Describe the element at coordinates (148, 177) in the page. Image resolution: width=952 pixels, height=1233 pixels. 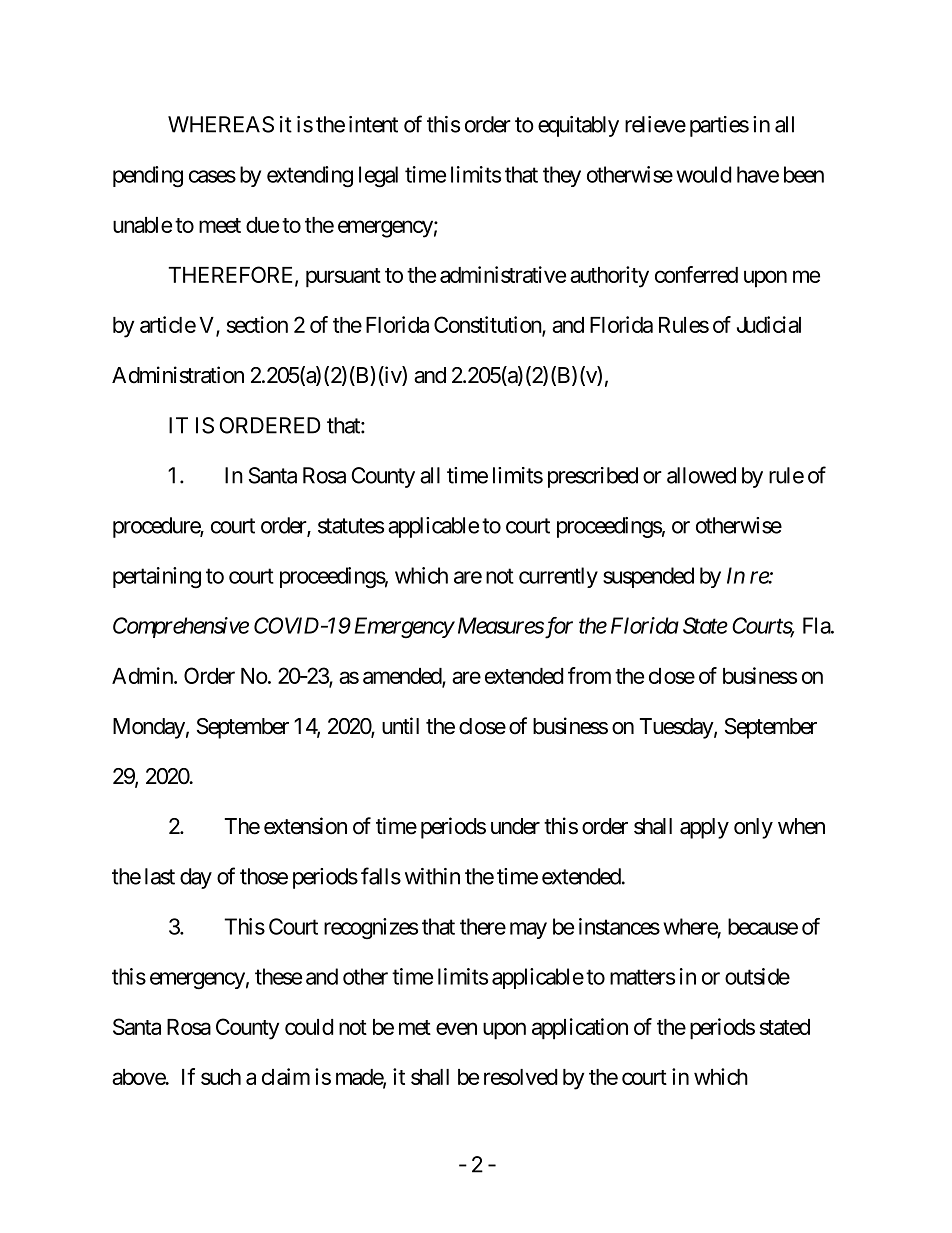
I see `pending` at that location.
